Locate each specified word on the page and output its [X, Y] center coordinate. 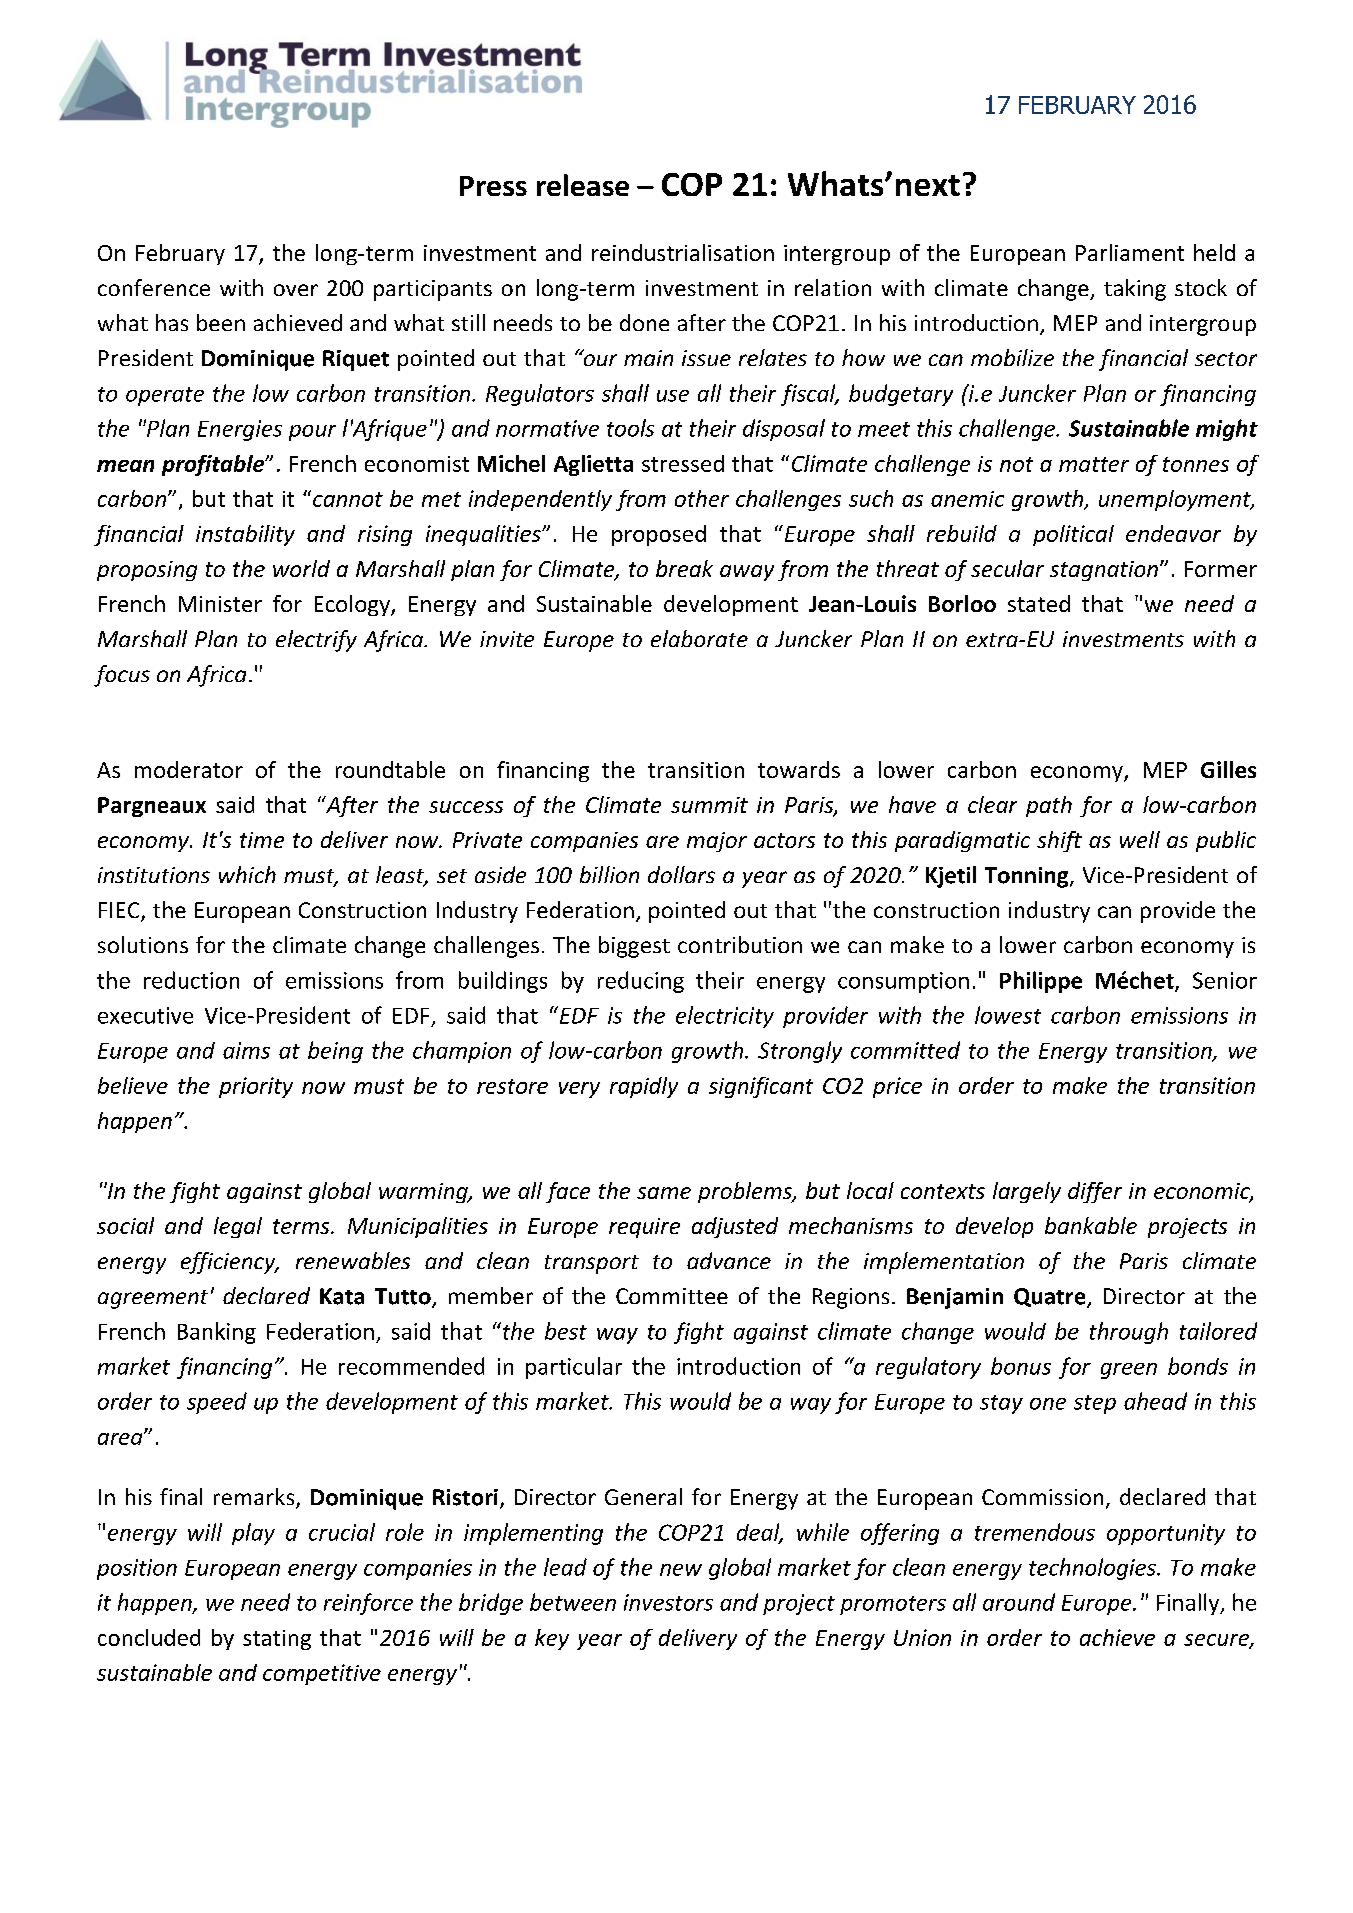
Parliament [1130, 252]
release [583, 185]
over [296, 290]
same [664, 1193]
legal [238, 1227]
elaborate [699, 638]
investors [668, 1602]
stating [277, 1640]
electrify [316, 641]
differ [1095, 1192]
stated [1039, 603]
